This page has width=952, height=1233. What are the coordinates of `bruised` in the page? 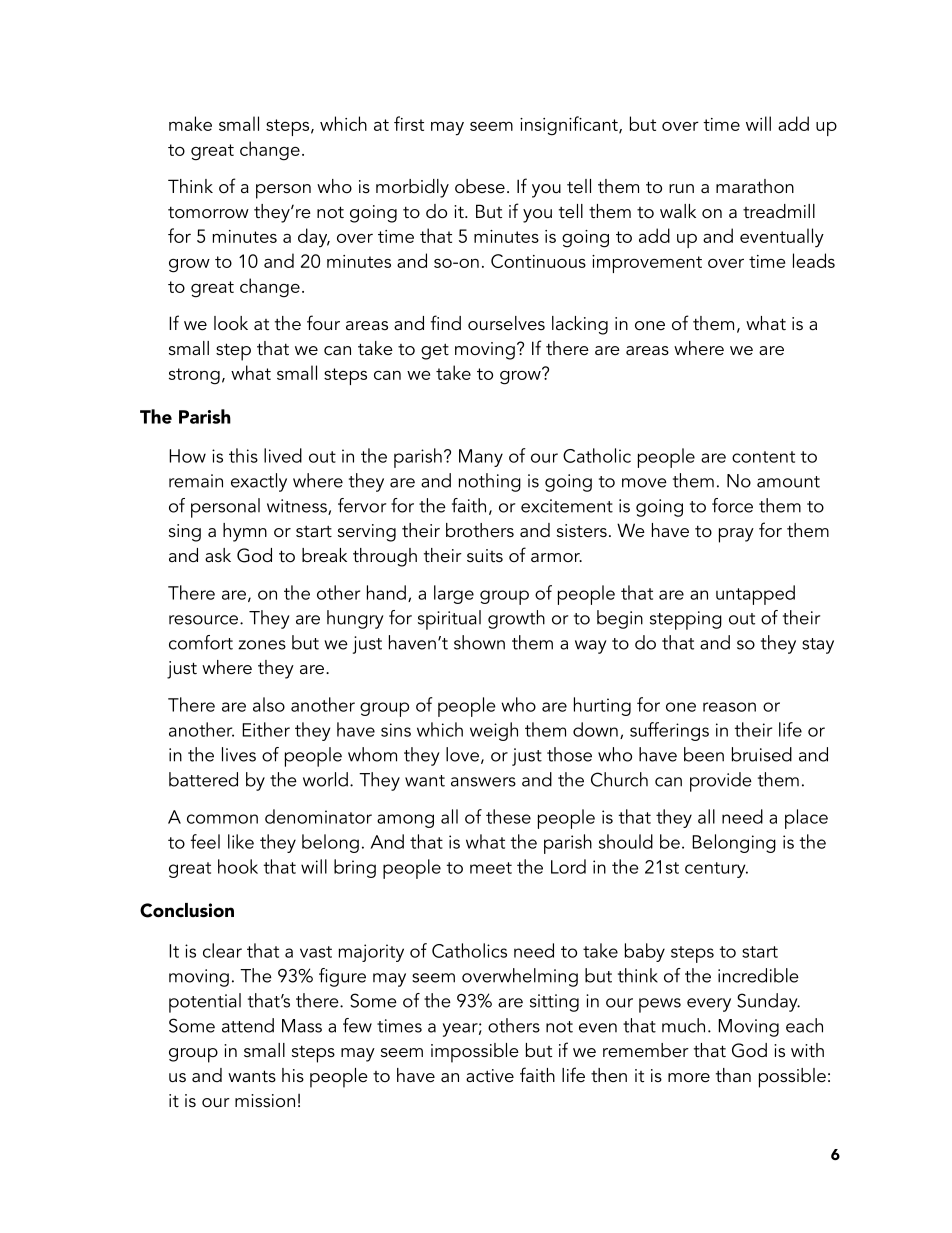 It's located at (762, 754).
